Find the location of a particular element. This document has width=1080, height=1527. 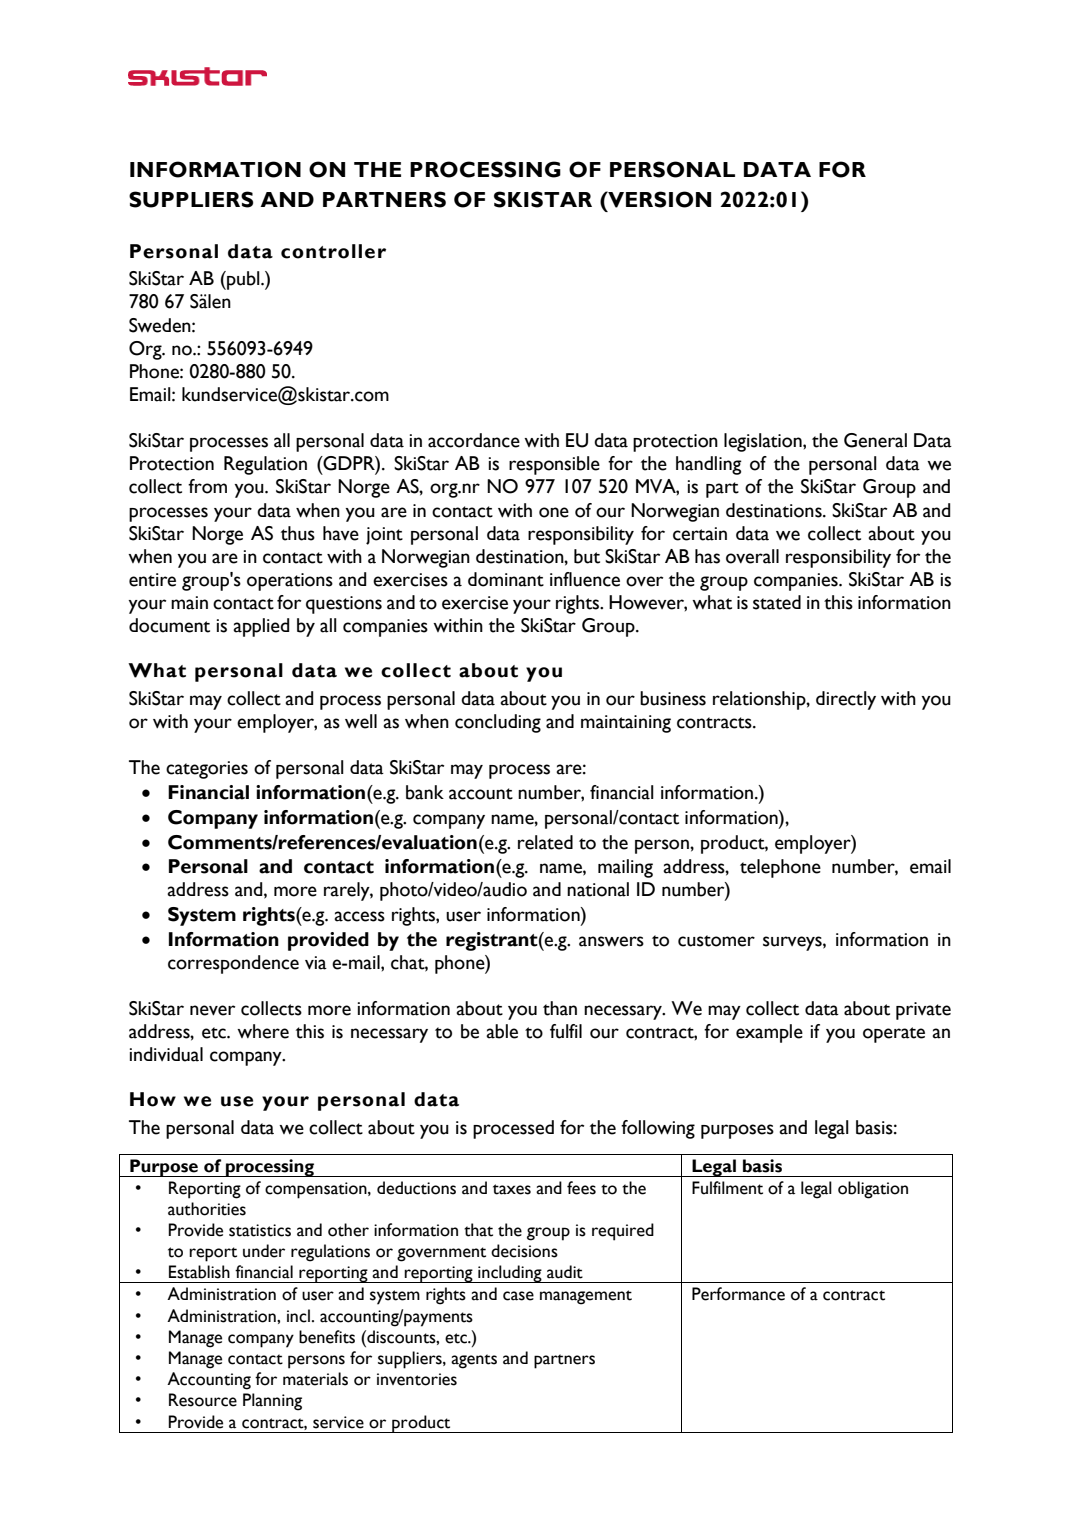

controller is located at coordinates (333, 251).
